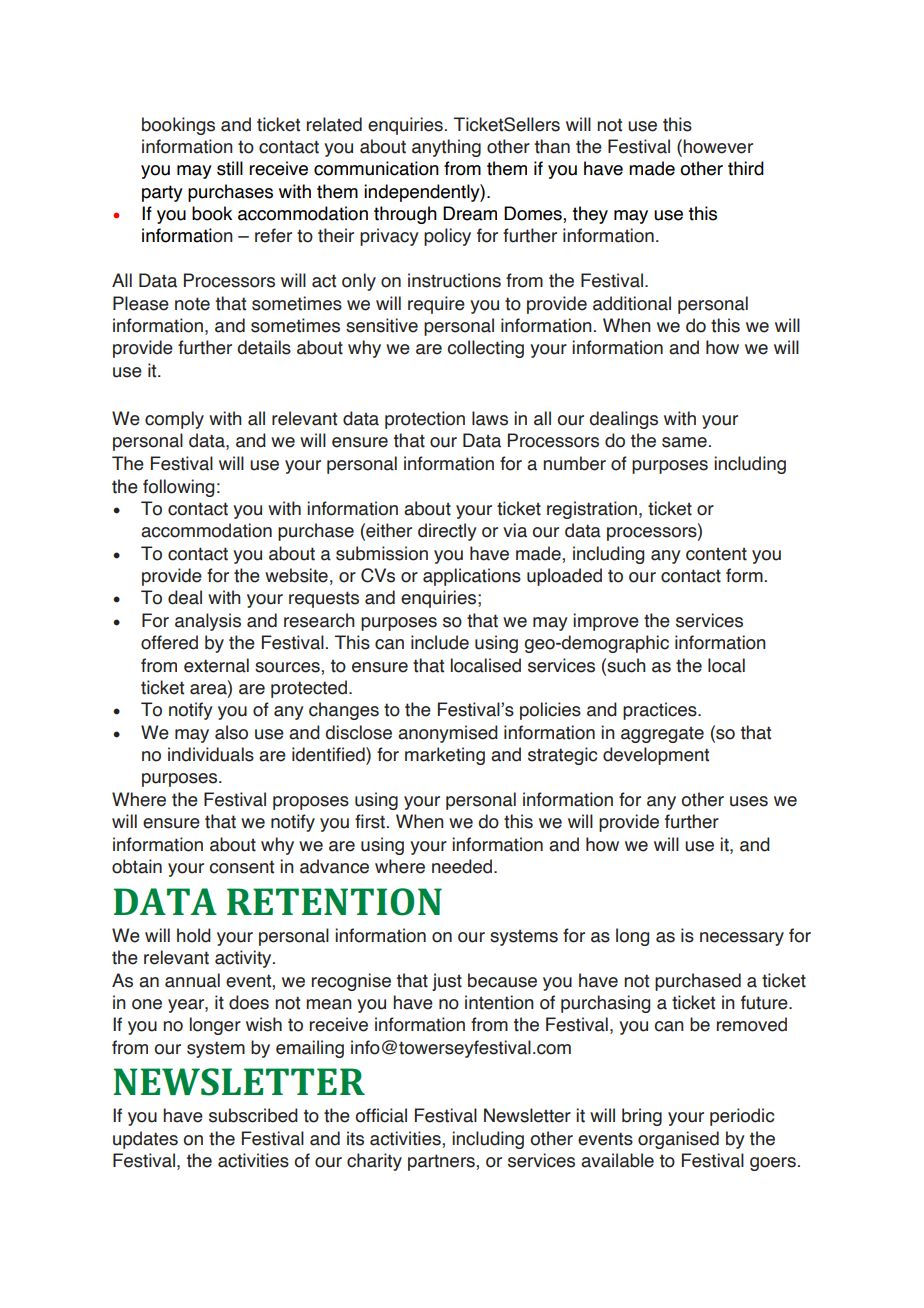 Image resolution: width=924 pixels, height=1308 pixels. I want to click on however, so click(718, 146).
